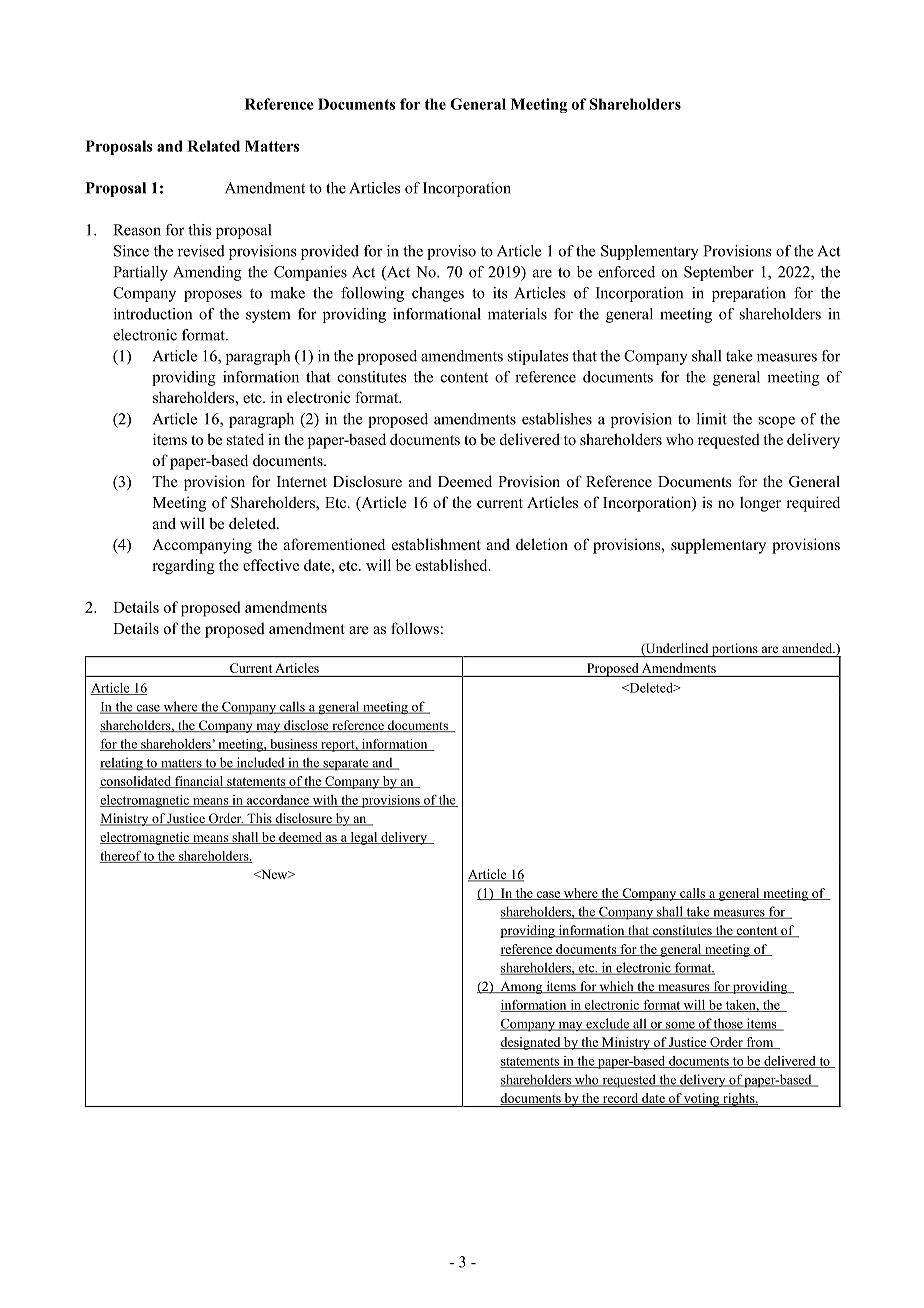 The height and width of the screenshot is (1308, 924). What do you see at coordinates (712, 419) in the screenshot?
I see `limit` at bounding box center [712, 419].
